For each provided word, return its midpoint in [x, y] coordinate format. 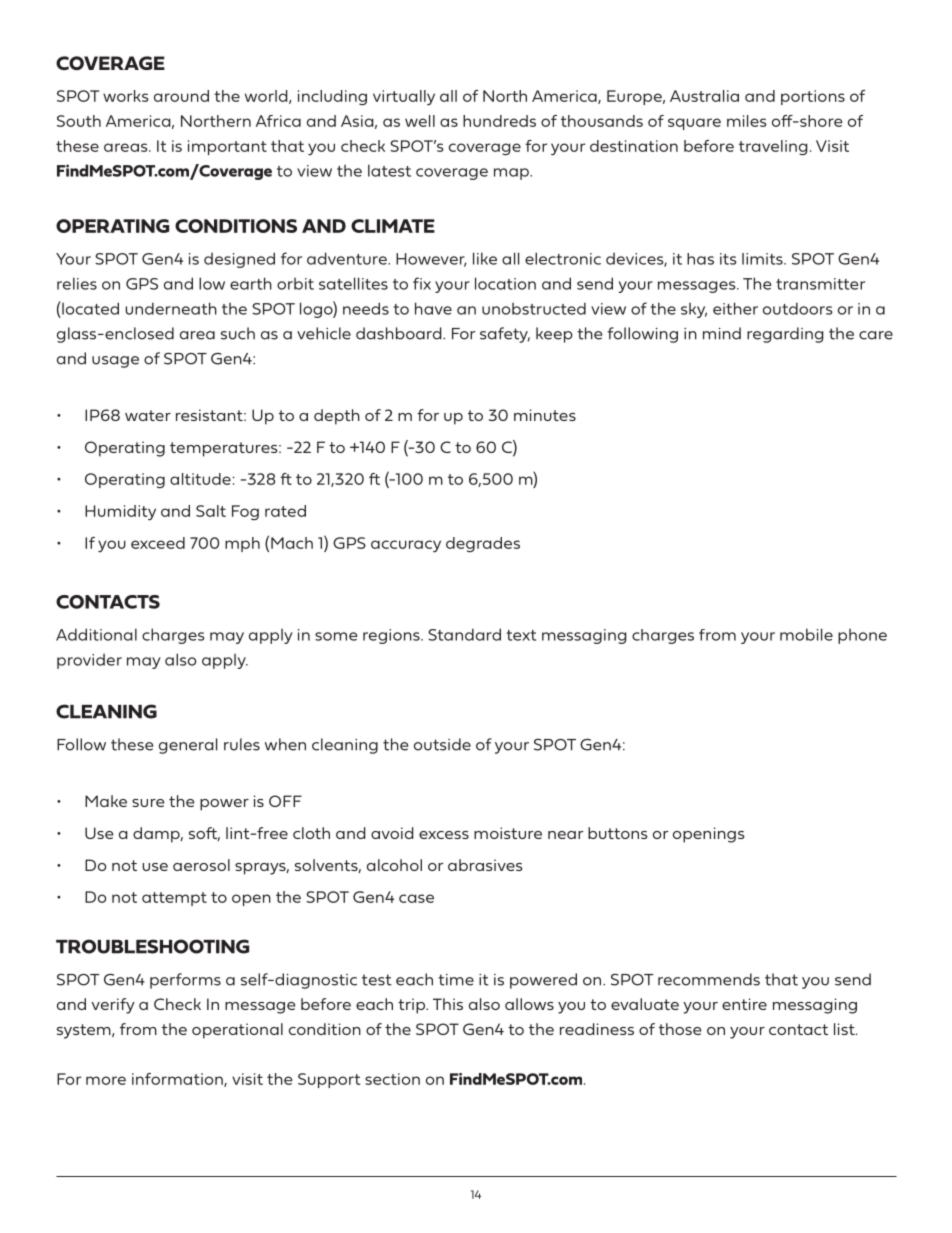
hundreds [499, 121]
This [448, 1004]
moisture [508, 833]
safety [505, 335]
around [181, 96]
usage [115, 362]
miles [747, 121]
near [565, 835]
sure [148, 803]
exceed [158, 543]
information [178, 1080]
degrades [483, 545]
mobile [806, 634]
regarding [785, 335]
